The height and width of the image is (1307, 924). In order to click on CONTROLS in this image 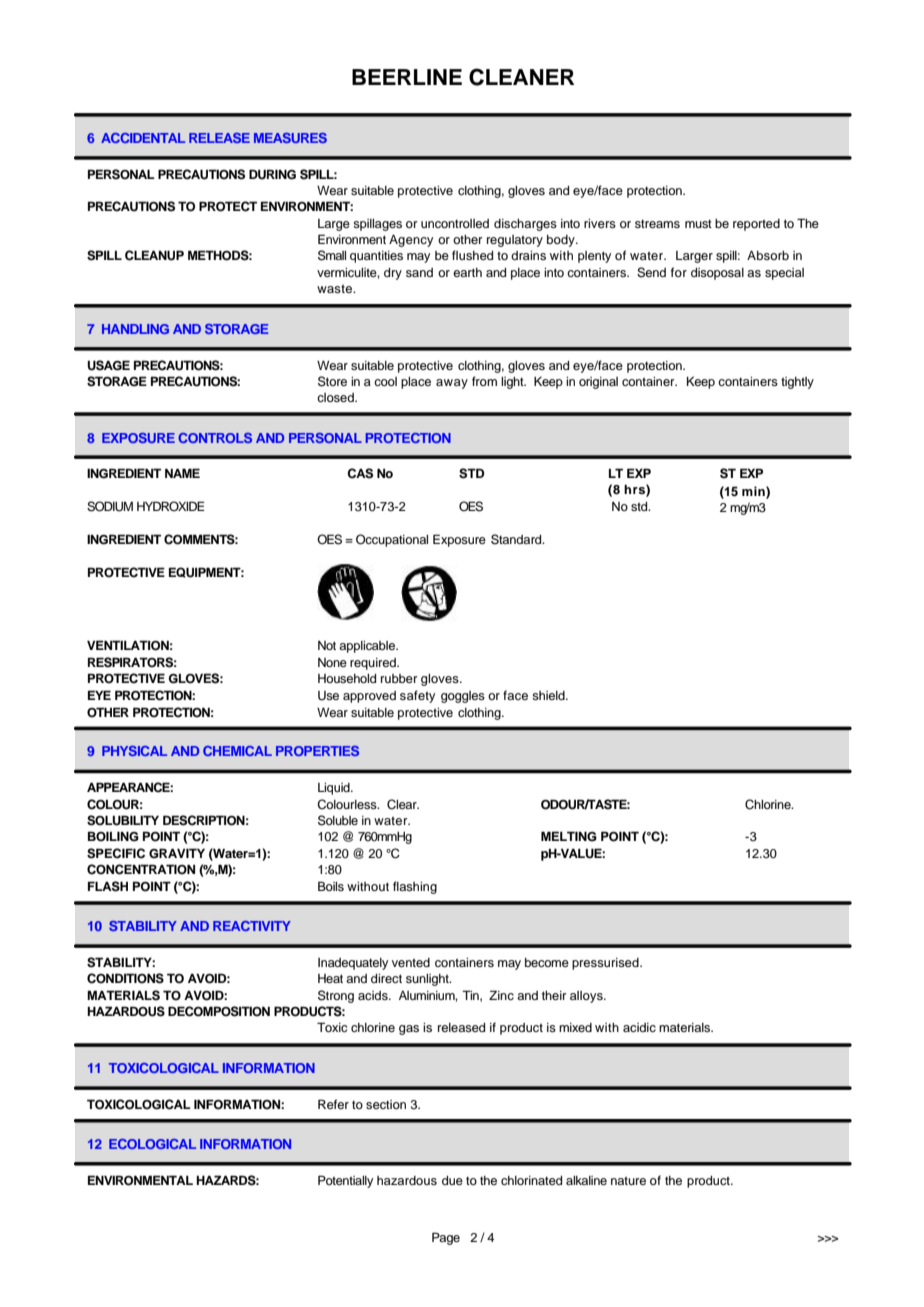, I will do `click(215, 438)`.
